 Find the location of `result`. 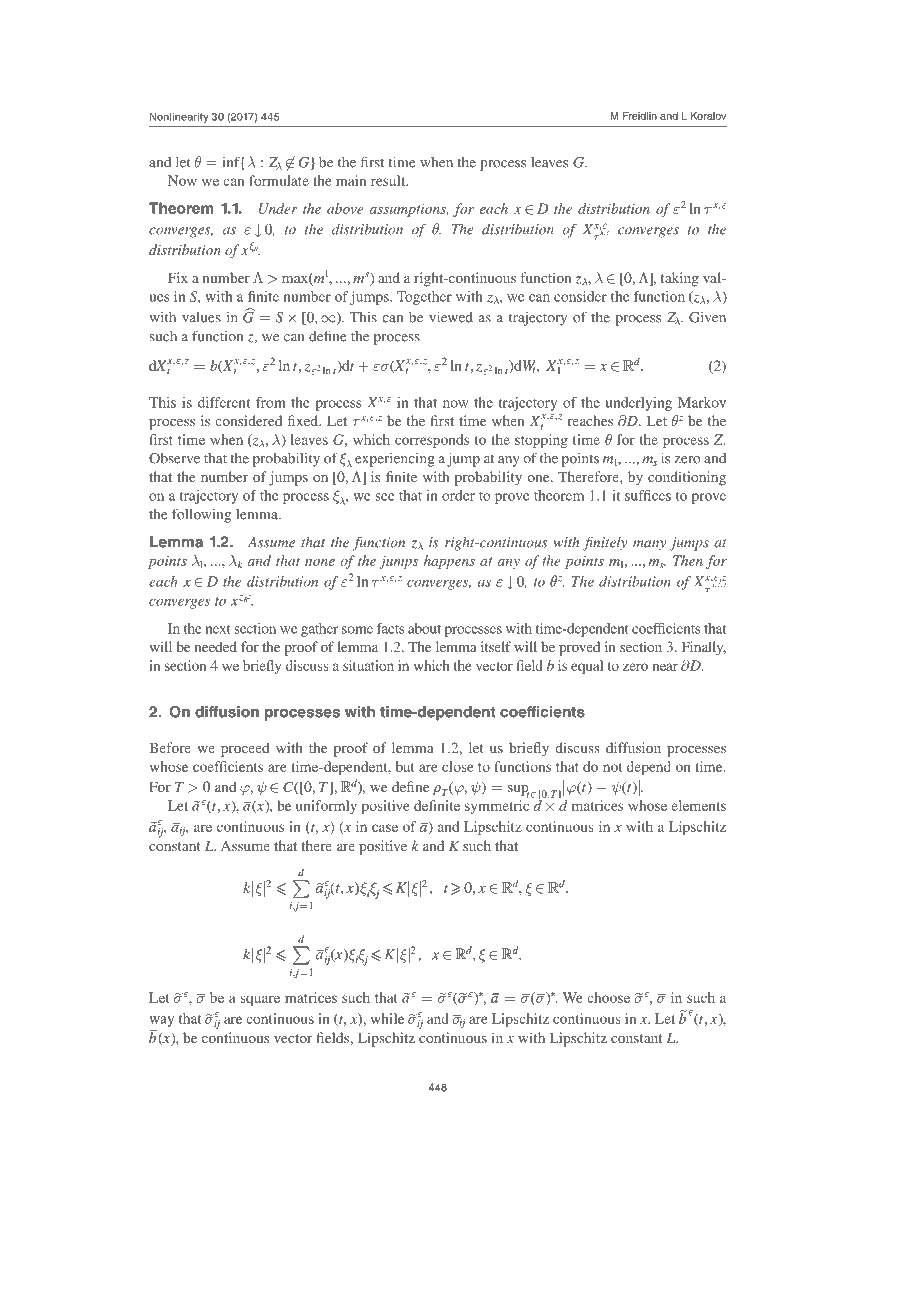

result is located at coordinates (389, 180).
